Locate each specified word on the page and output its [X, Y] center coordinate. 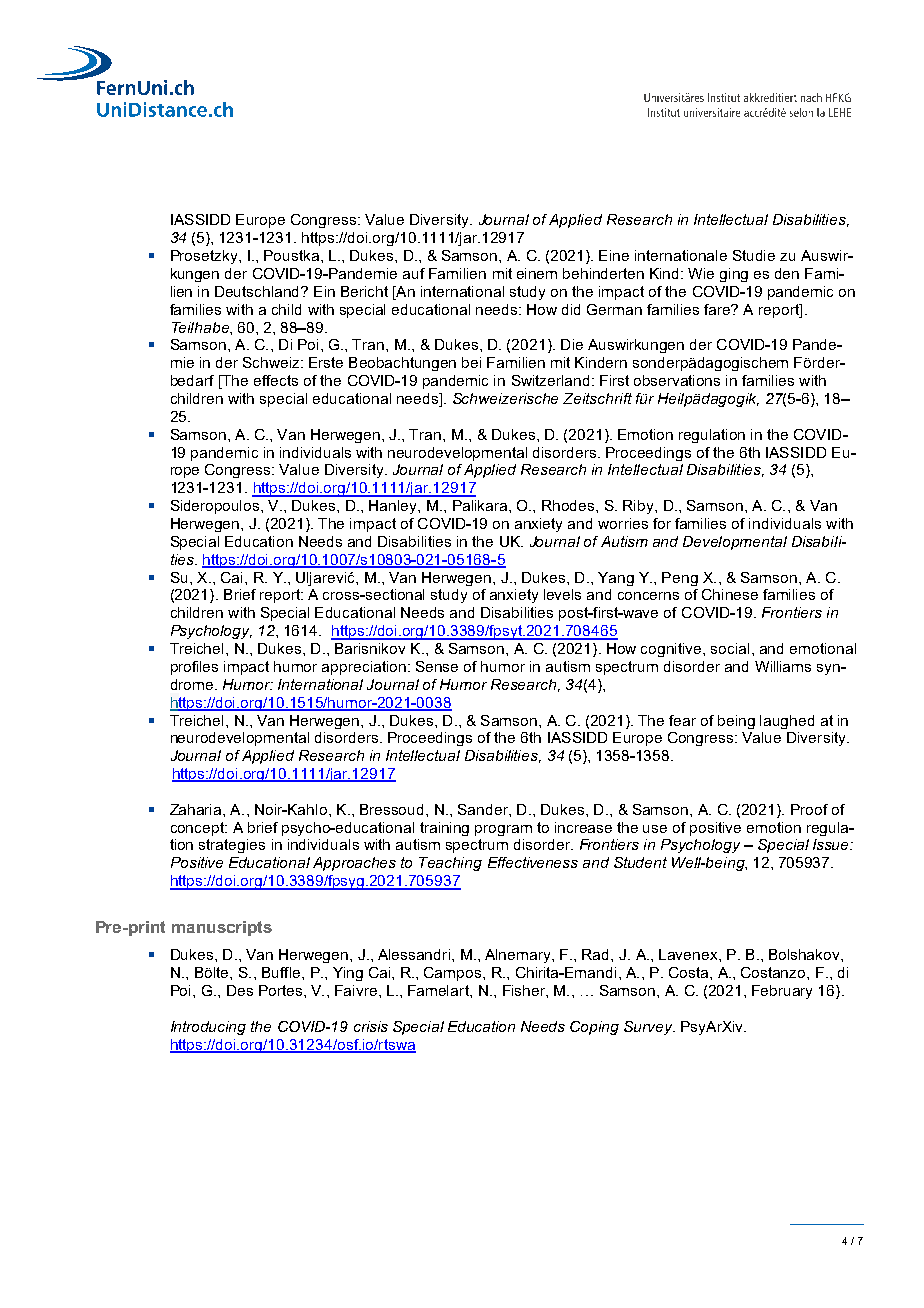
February [782, 992]
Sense [437, 666]
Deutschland [258, 291]
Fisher [525, 990]
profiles [194, 668]
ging [734, 275]
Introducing [208, 1028]
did [571, 309]
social [730, 648]
